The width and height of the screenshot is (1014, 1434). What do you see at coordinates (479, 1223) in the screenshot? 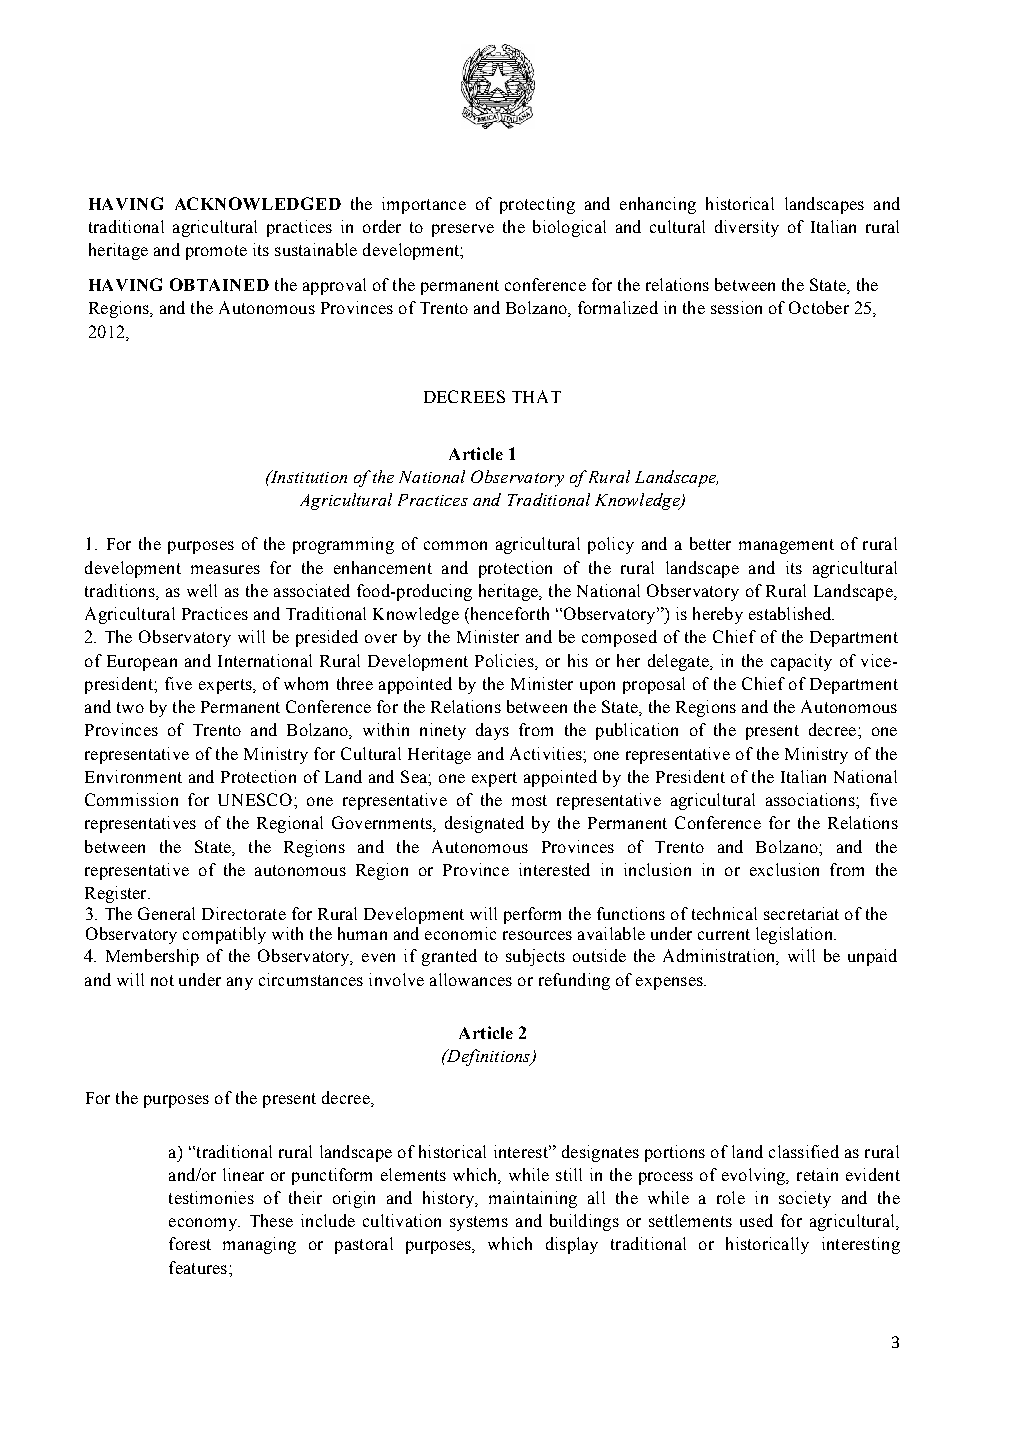
I see `systems` at bounding box center [479, 1223].
